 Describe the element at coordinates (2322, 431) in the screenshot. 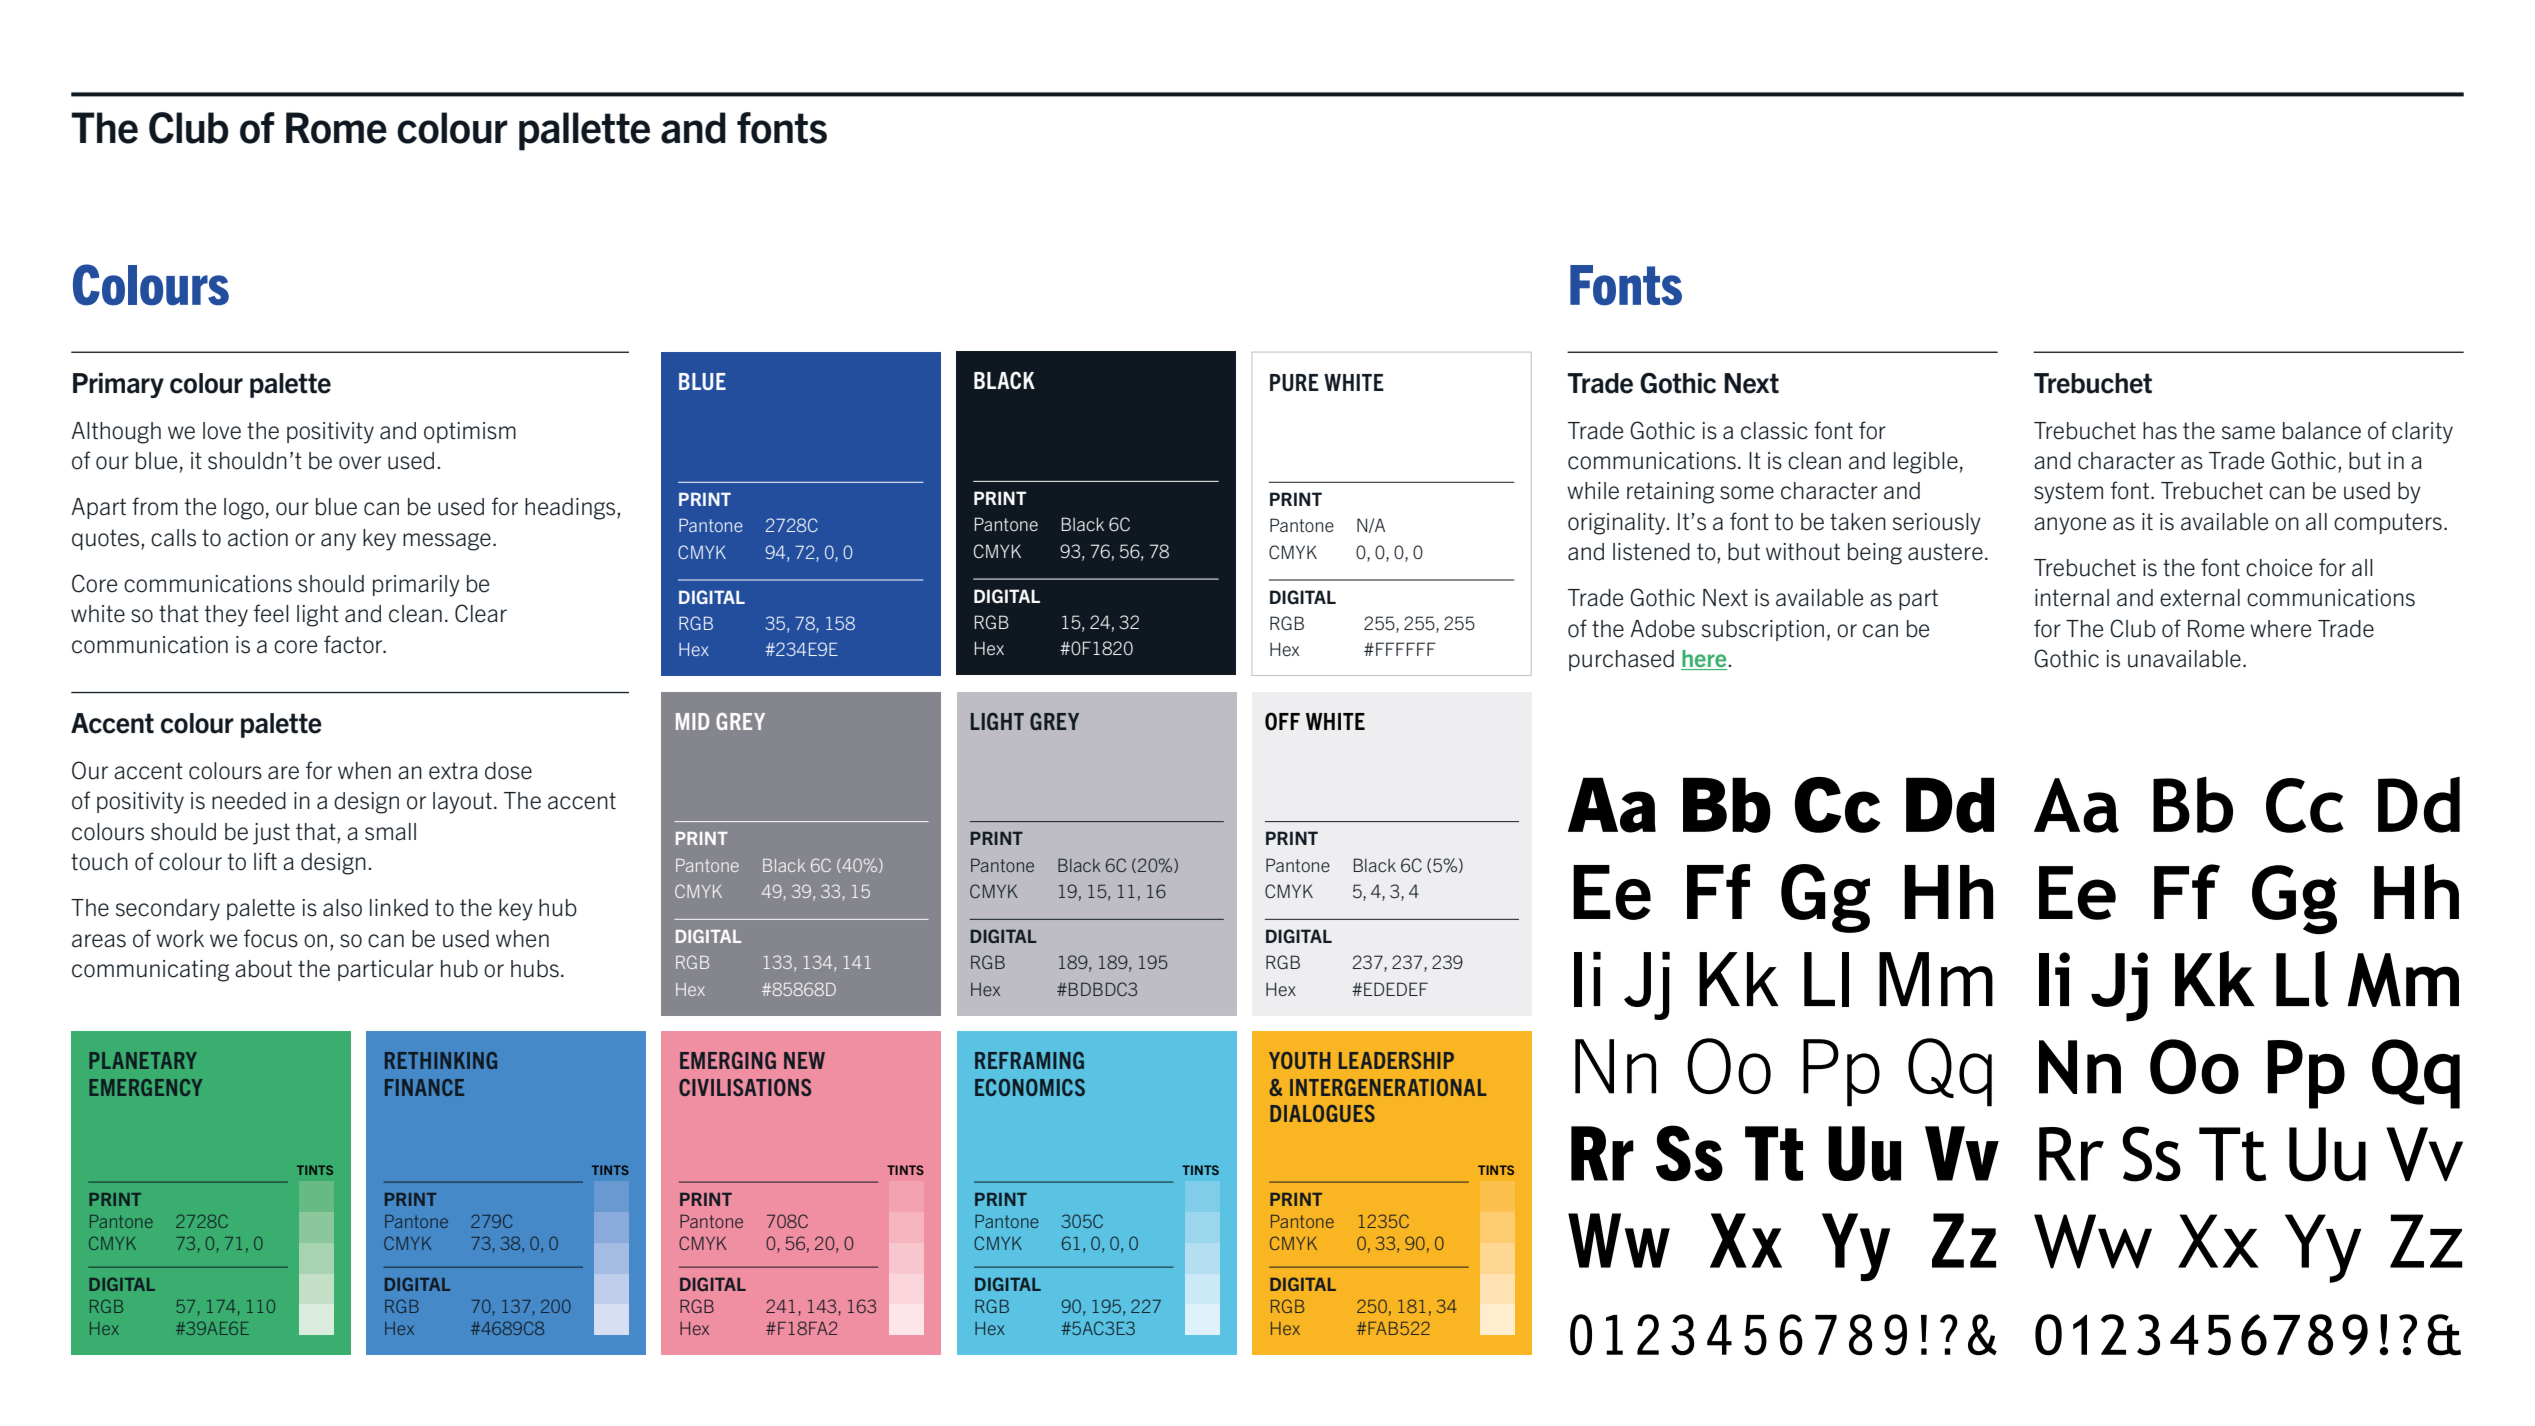

I see `balance` at that location.
